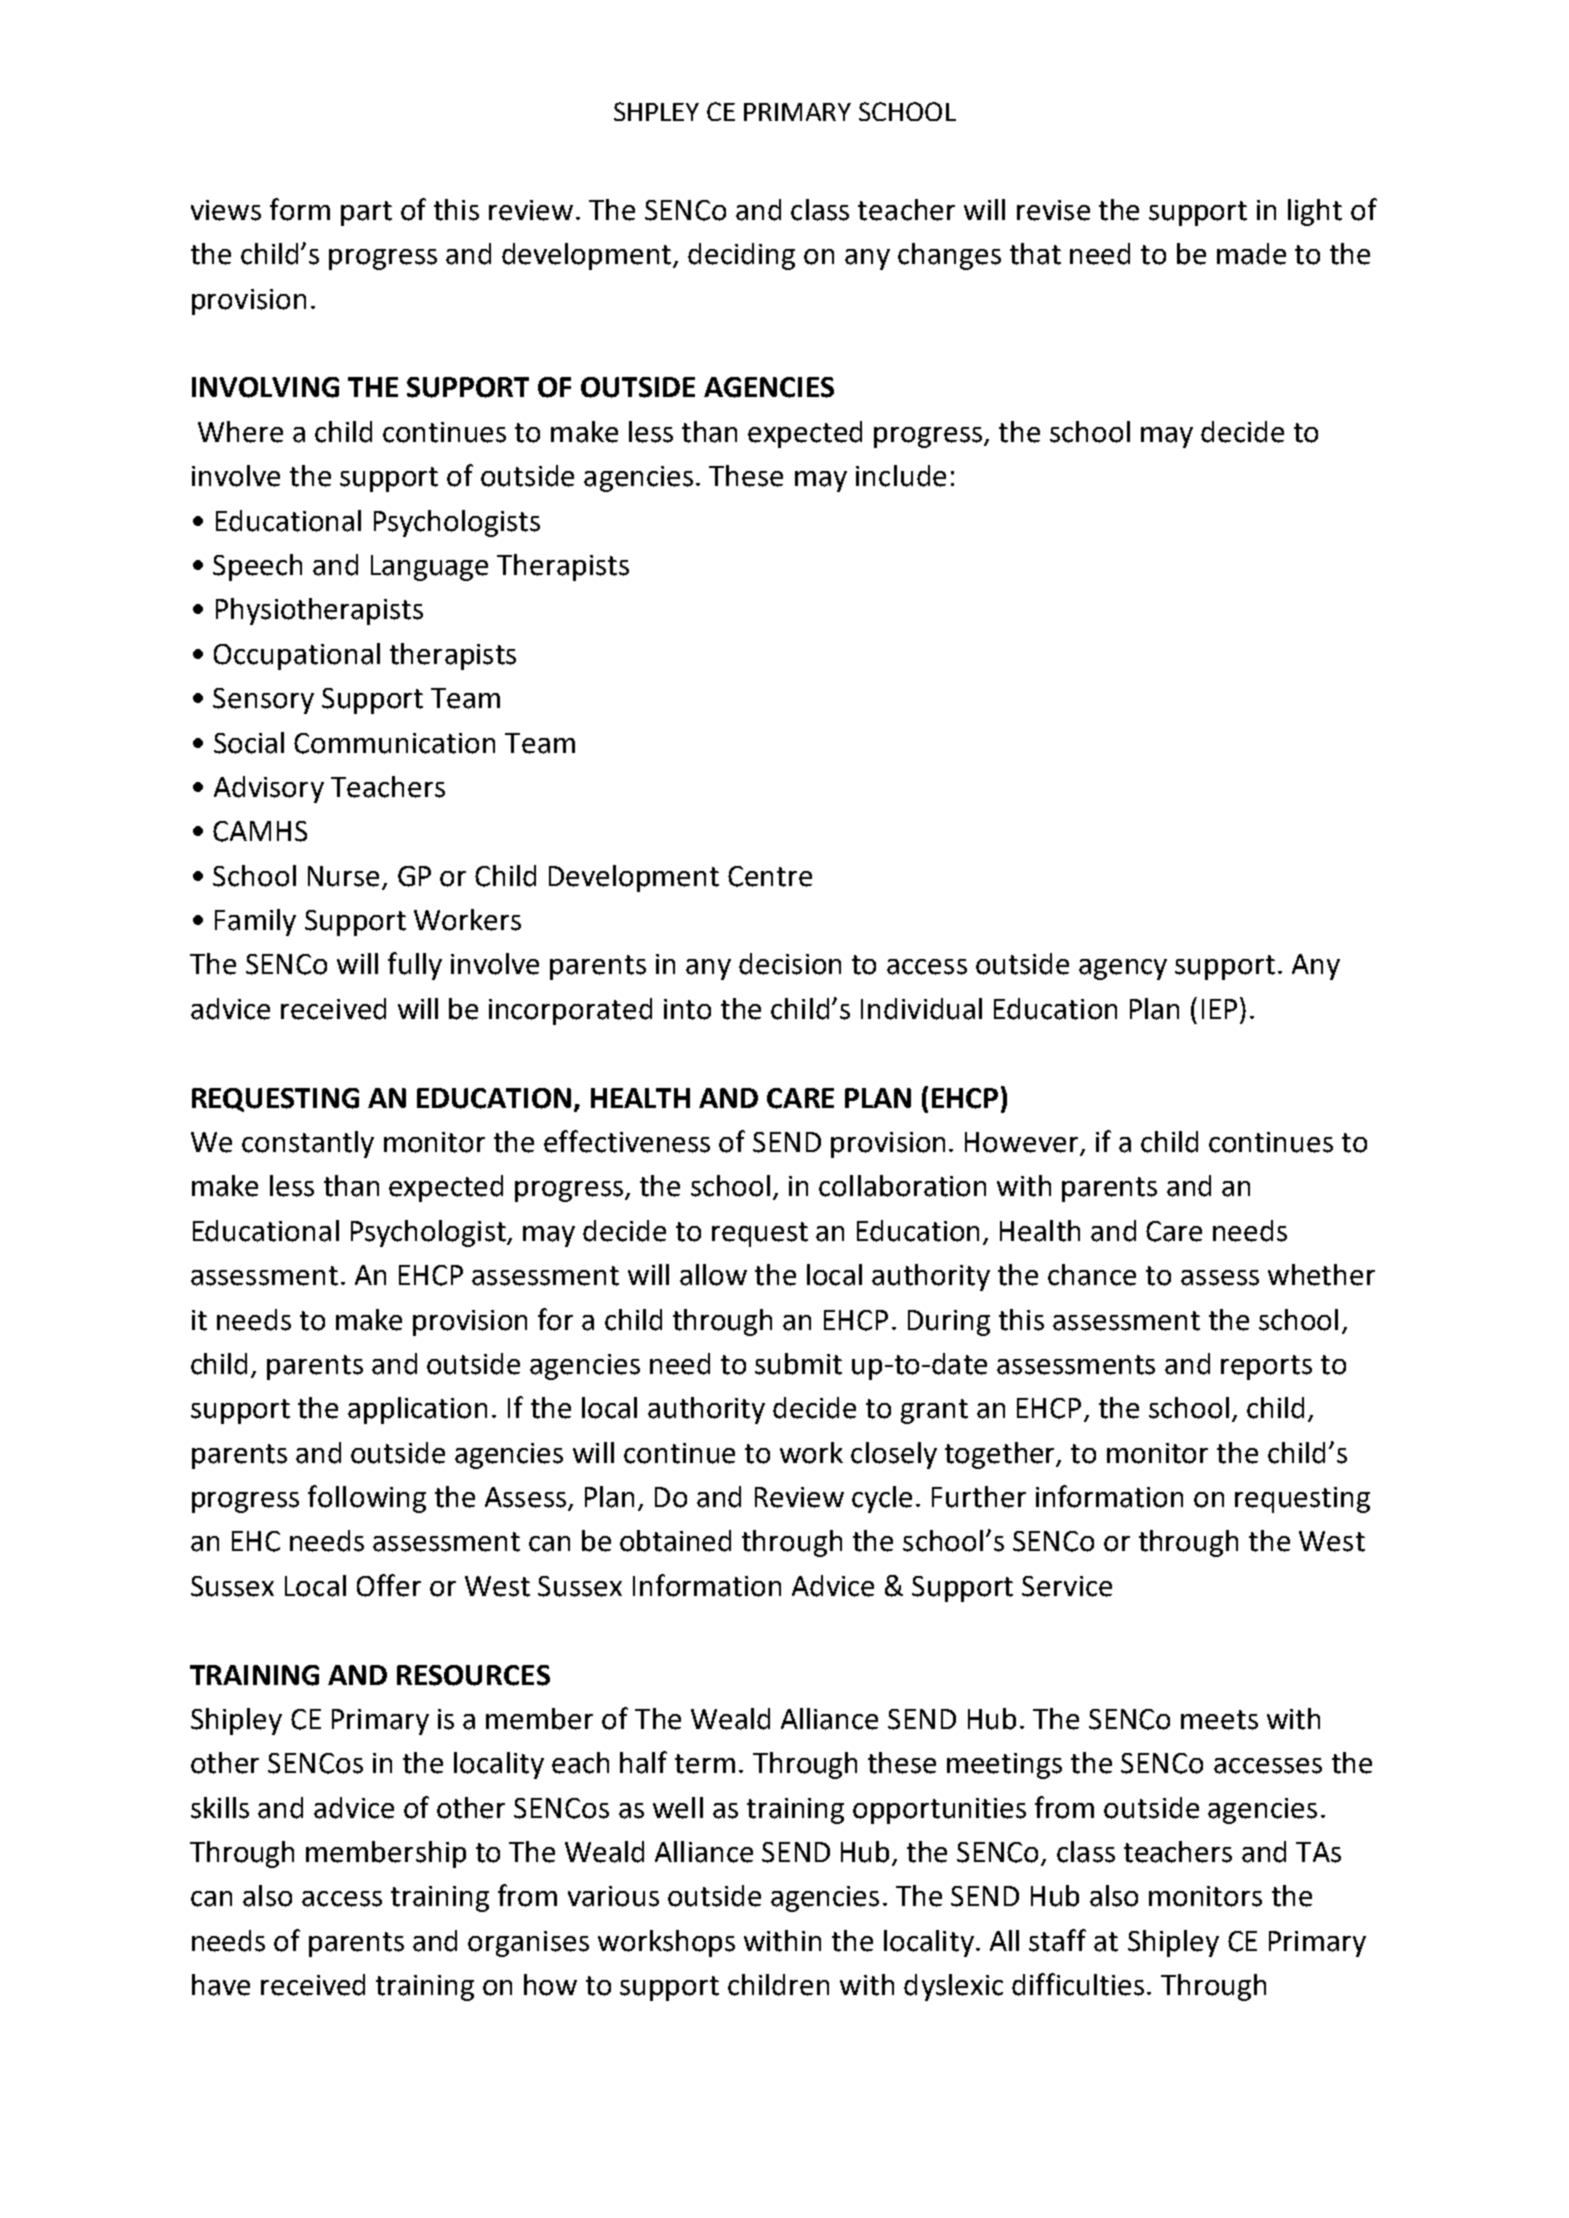 The height and width of the image is (2218, 1569). I want to click on agency, so click(1123, 969).
